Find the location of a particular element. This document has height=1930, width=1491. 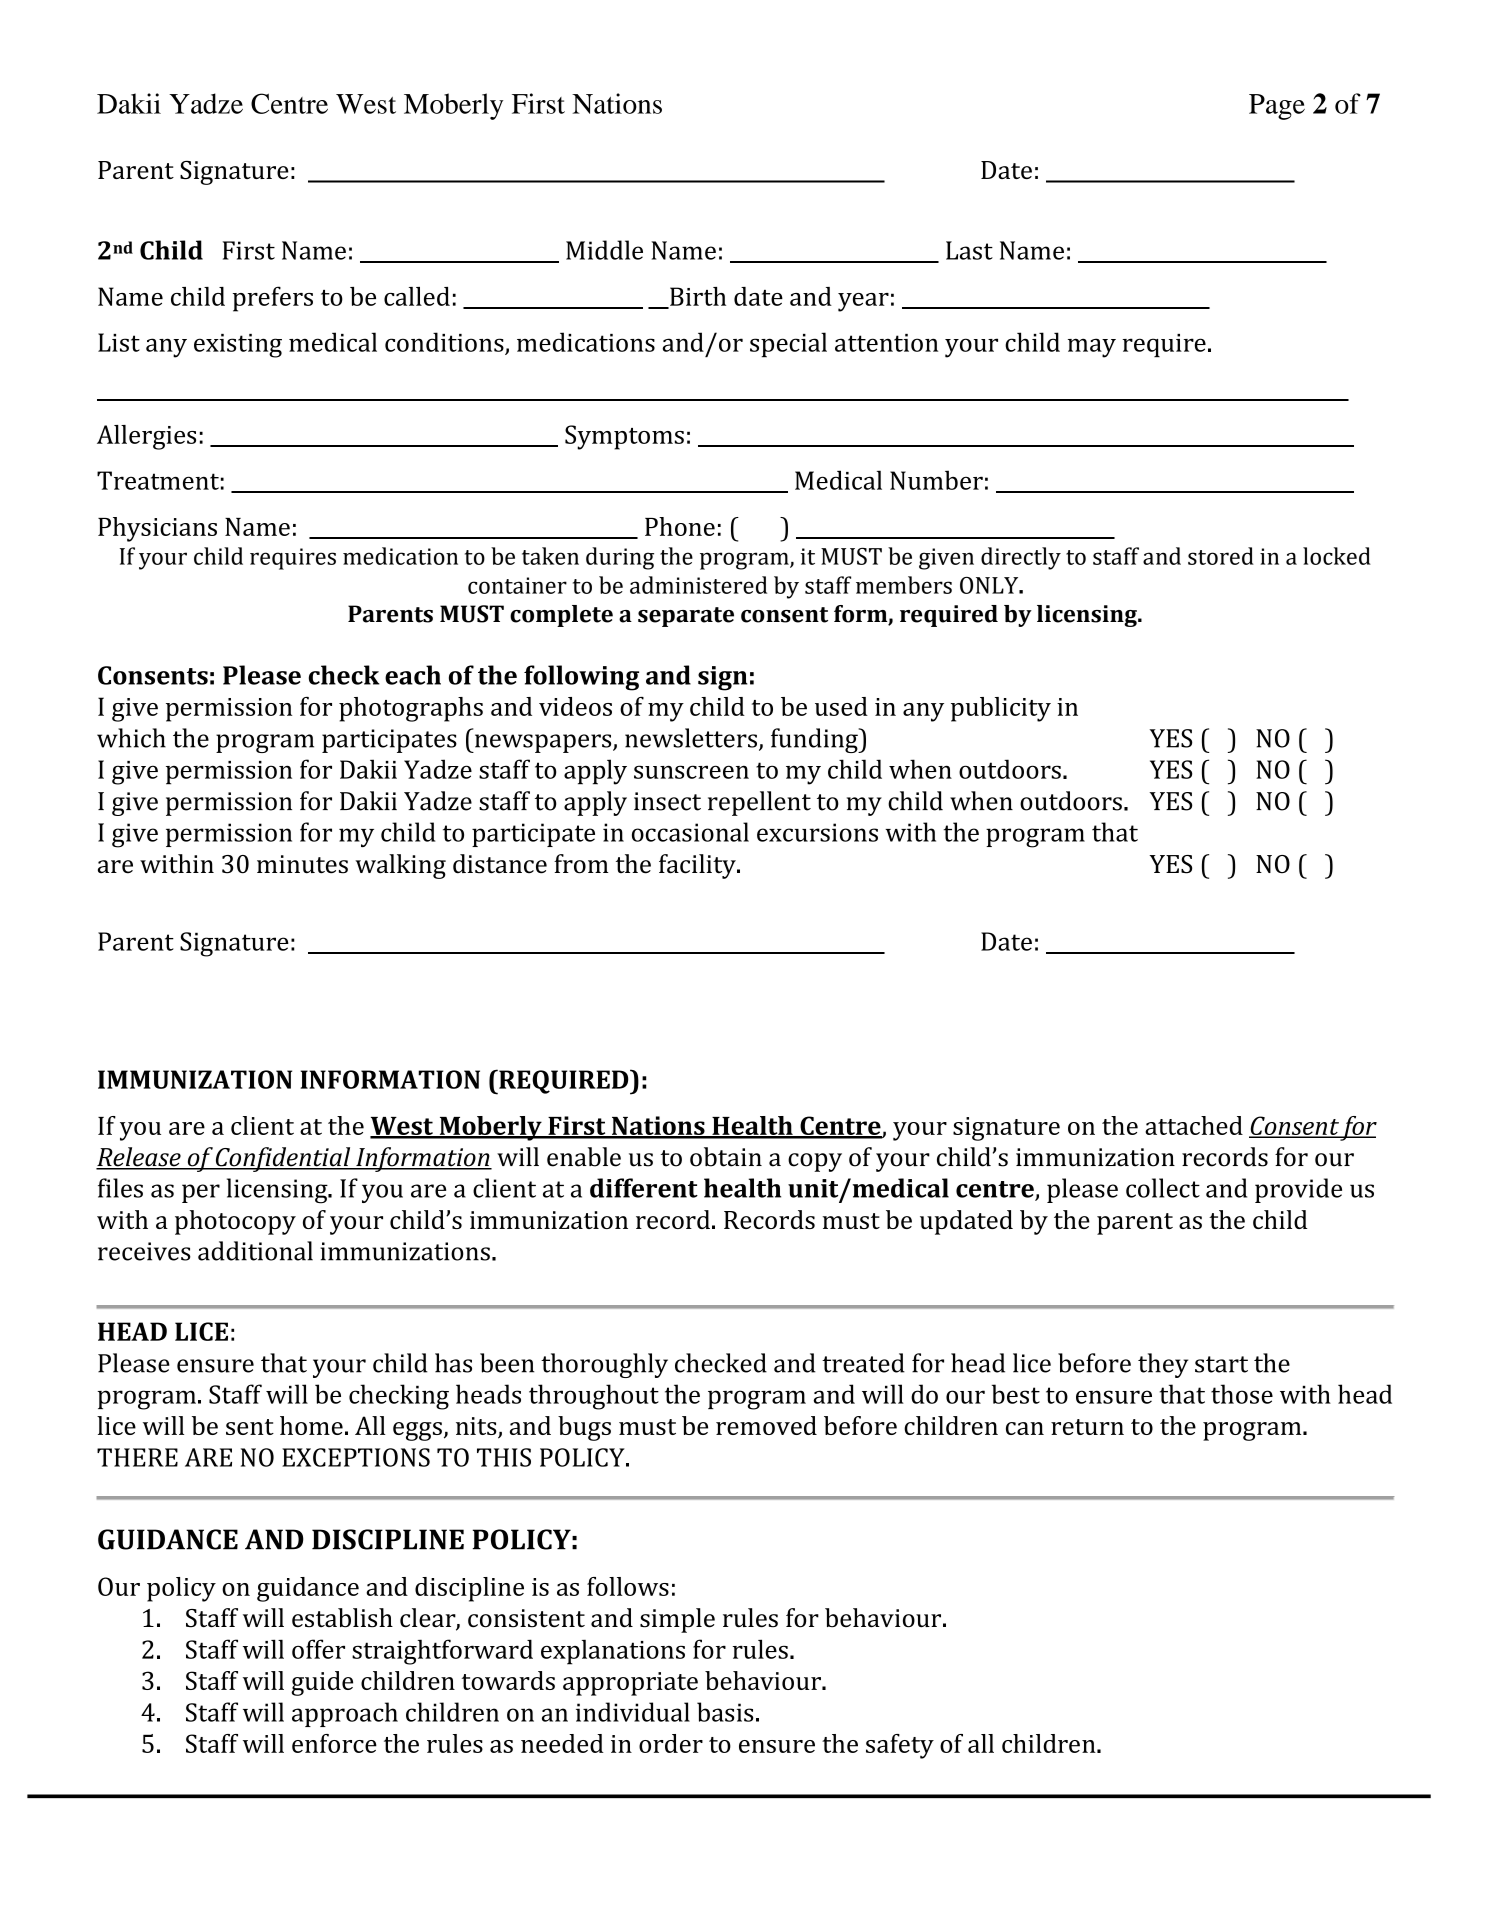

basis is located at coordinates (725, 1712).
